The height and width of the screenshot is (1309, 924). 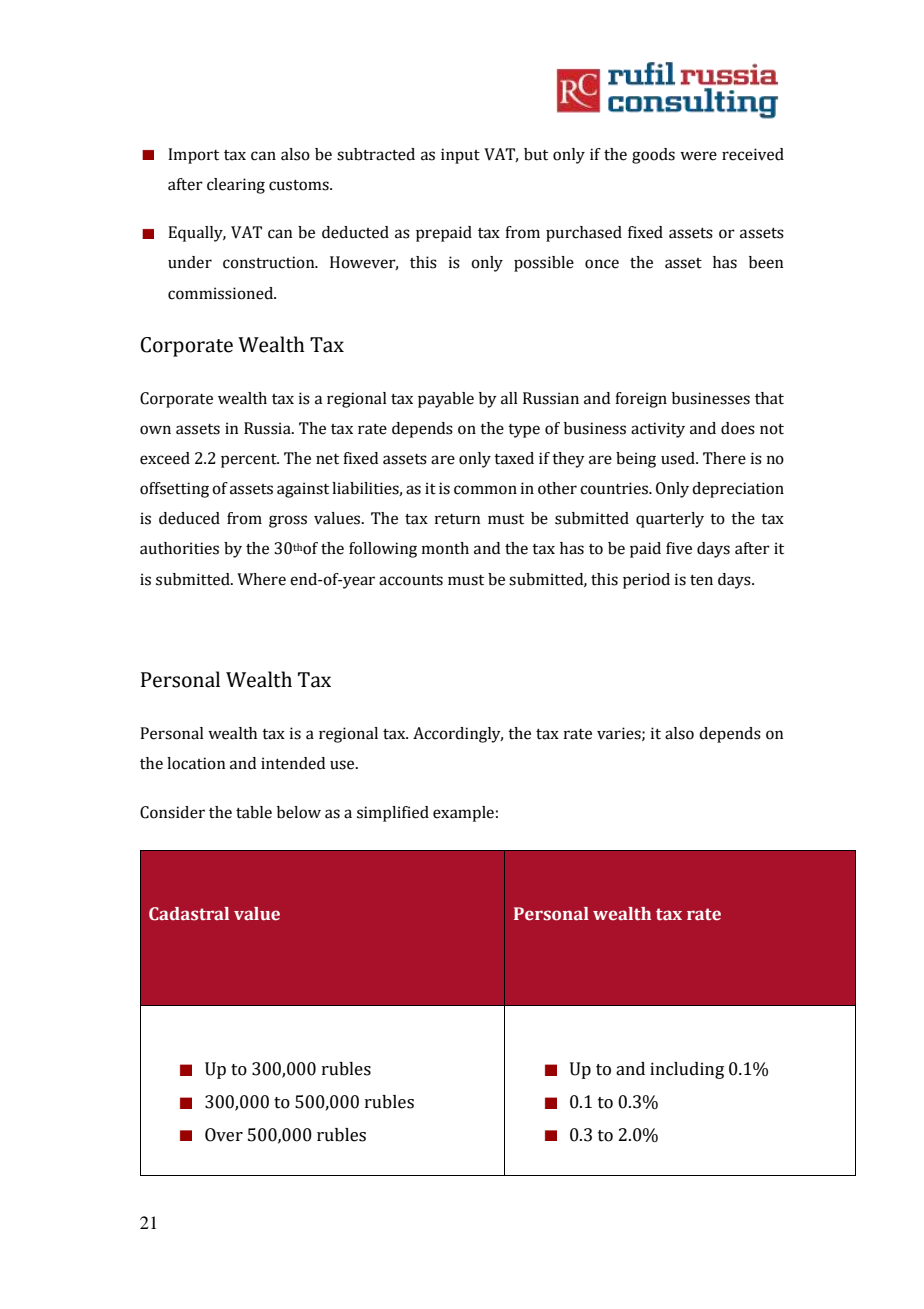 What do you see at coordinates (261, 579) in the screenshot?
I see `Where` at bounding box center [261, 579].
